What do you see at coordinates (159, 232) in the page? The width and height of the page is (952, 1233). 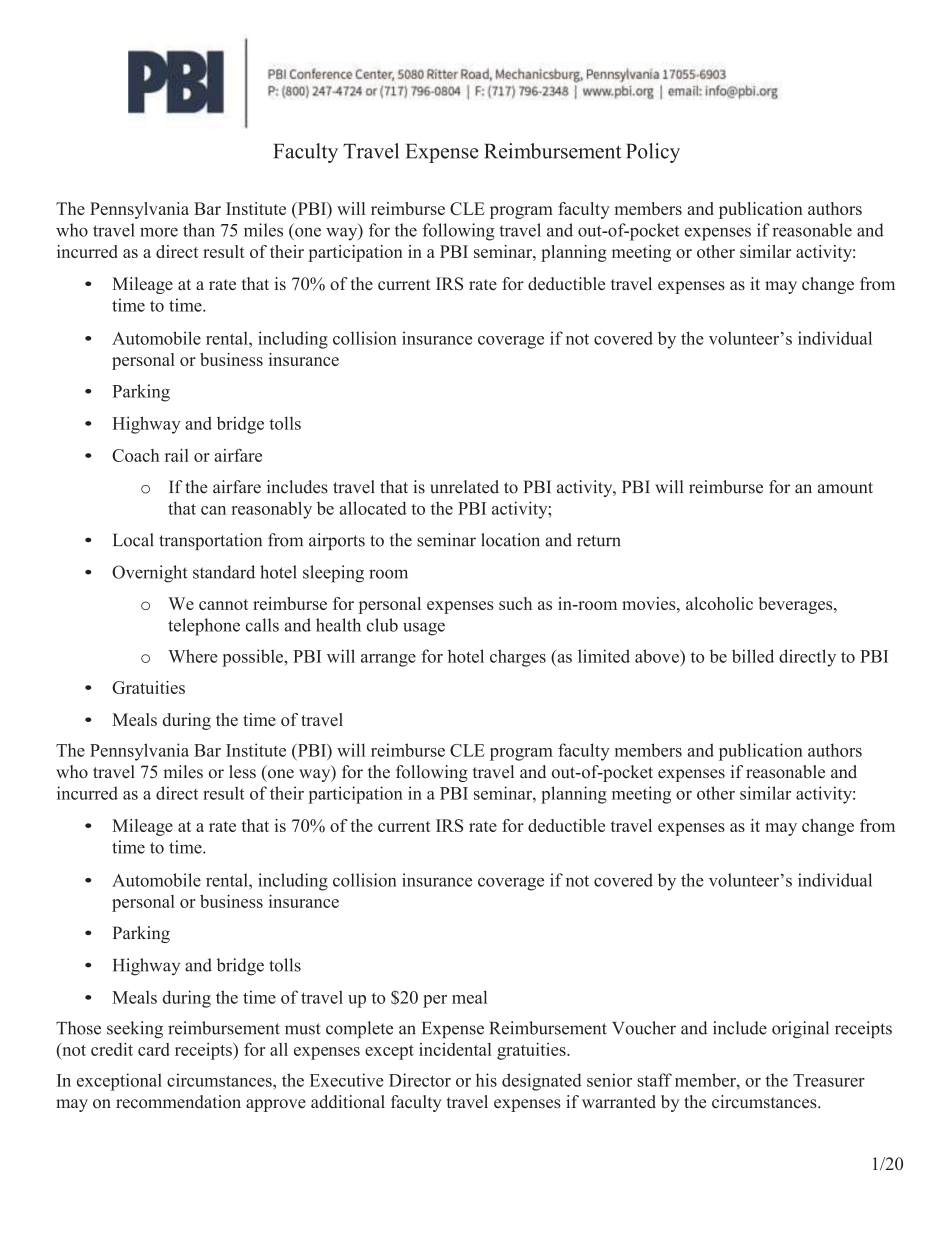 I see `more` at bounding box center [159, 232].
